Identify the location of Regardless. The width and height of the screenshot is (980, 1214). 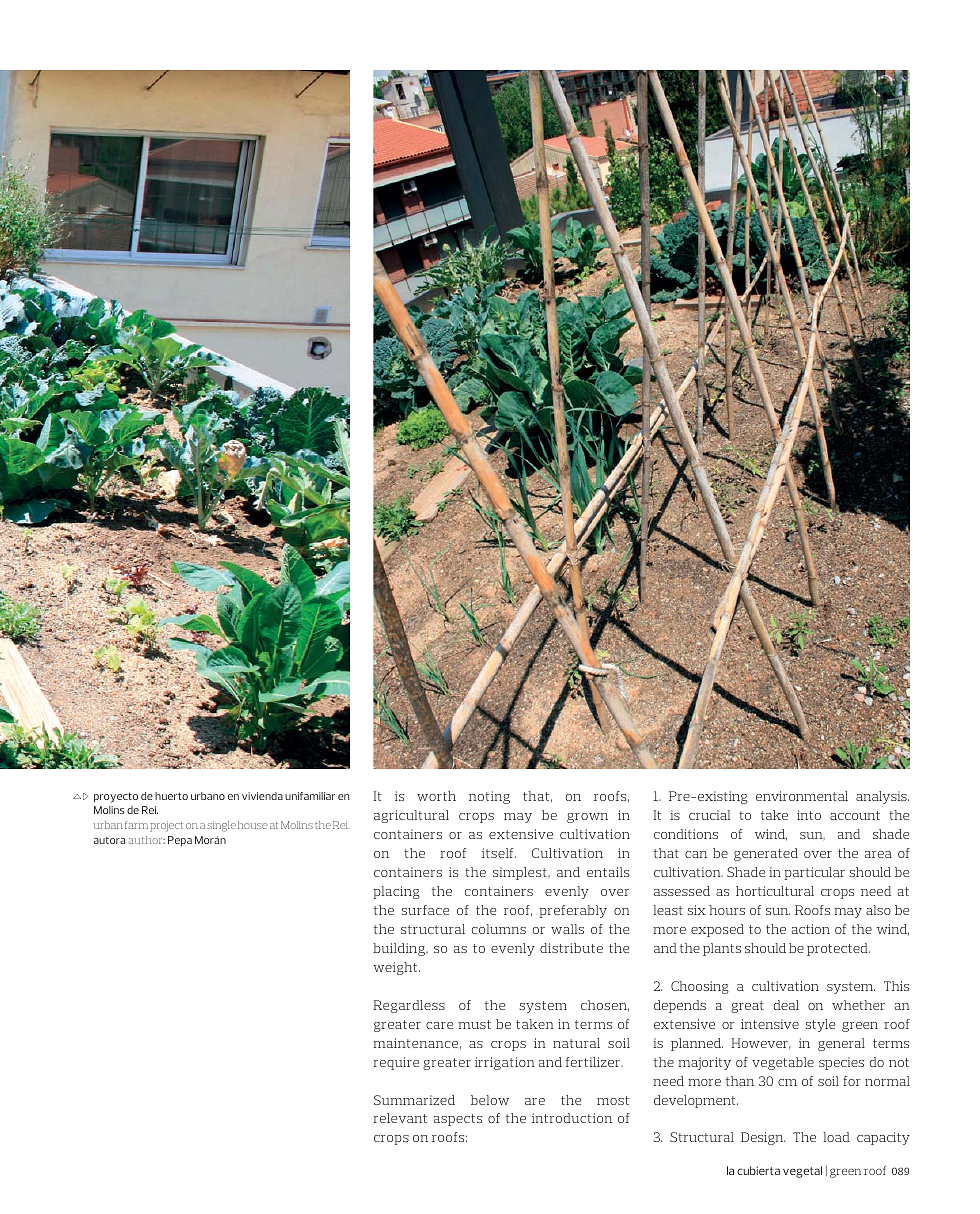
(409, 1006).
